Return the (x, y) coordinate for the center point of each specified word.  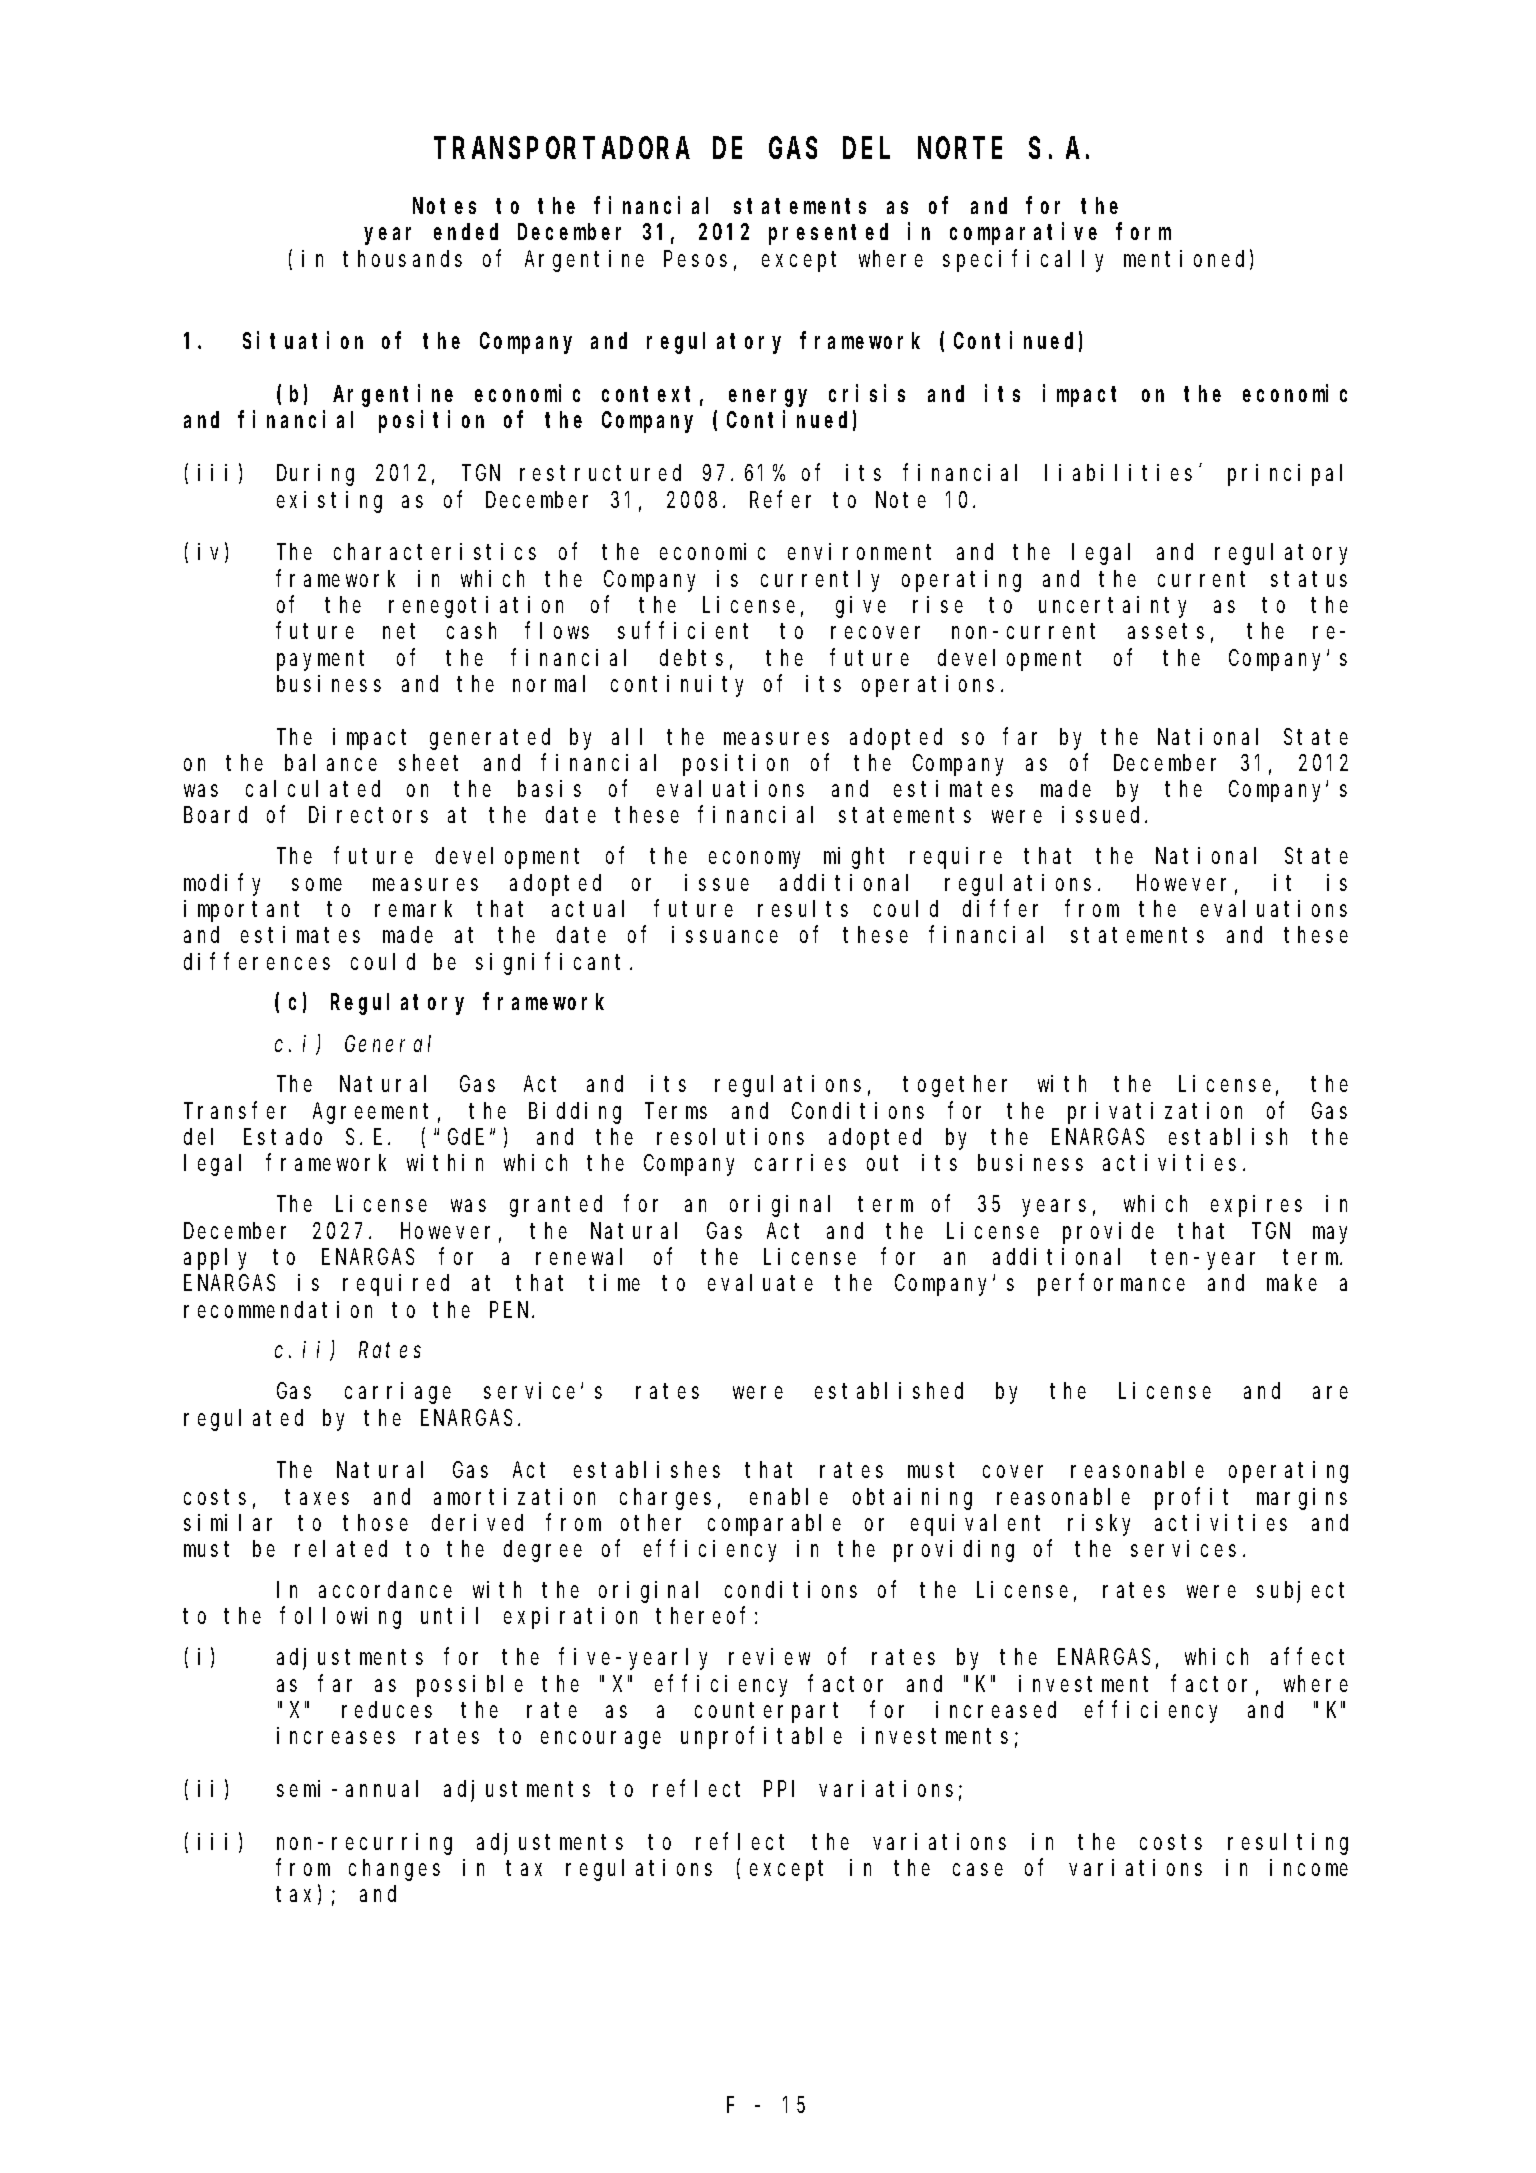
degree (543, 1551)
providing (954, 1551)
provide (1108, 1233)
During (315, 475)
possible (470, 1686)
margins (1302, 1499)
